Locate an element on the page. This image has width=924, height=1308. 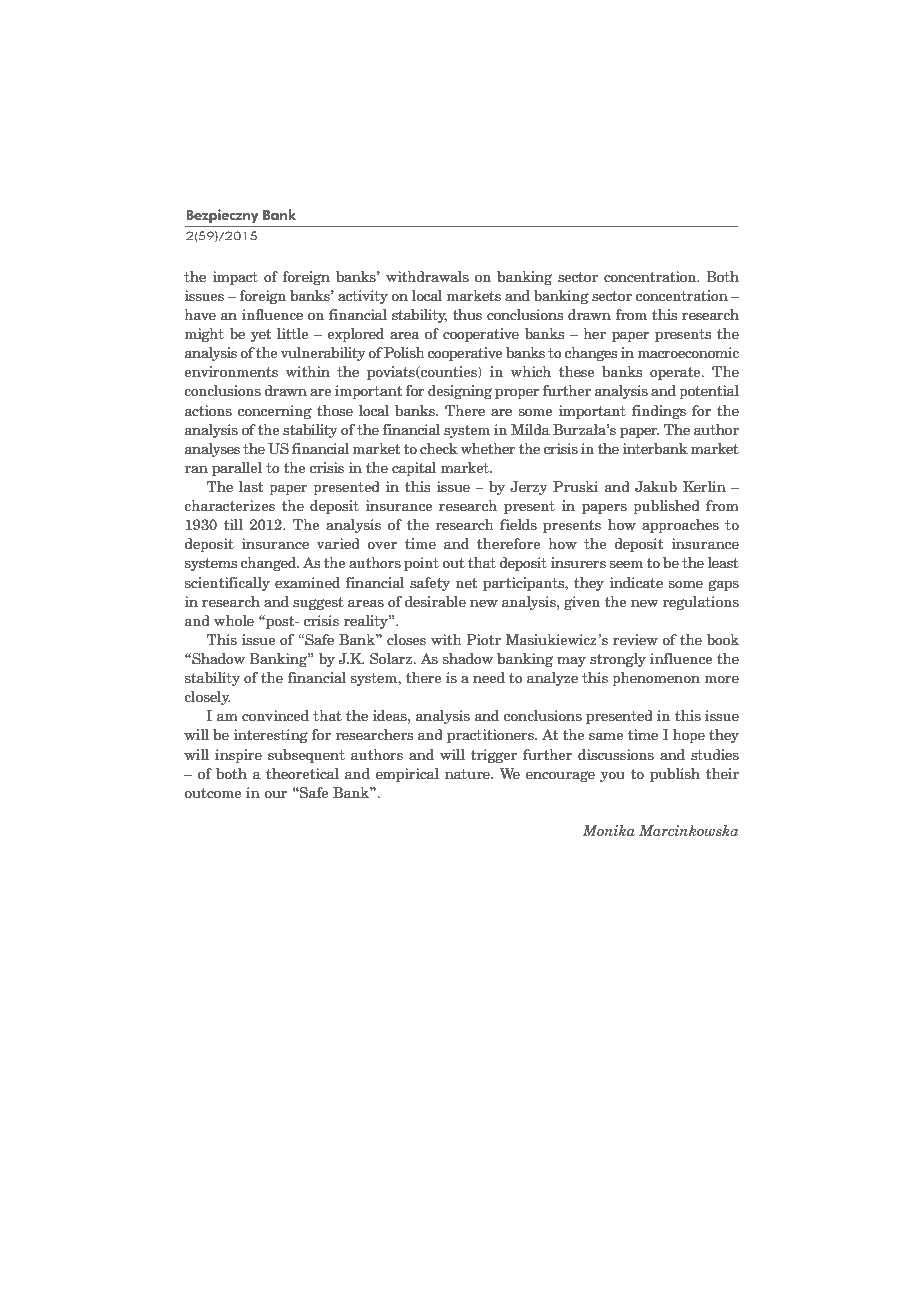
macroeconomic is located at coordinates (688, 353).
